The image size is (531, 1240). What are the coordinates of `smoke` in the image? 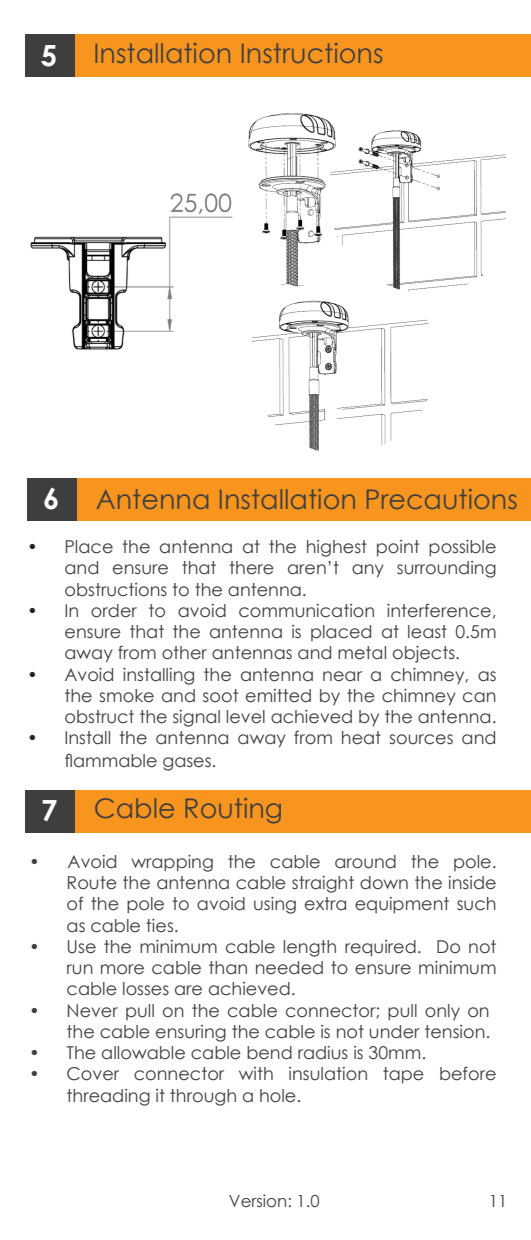 It's located at (126, 696).
